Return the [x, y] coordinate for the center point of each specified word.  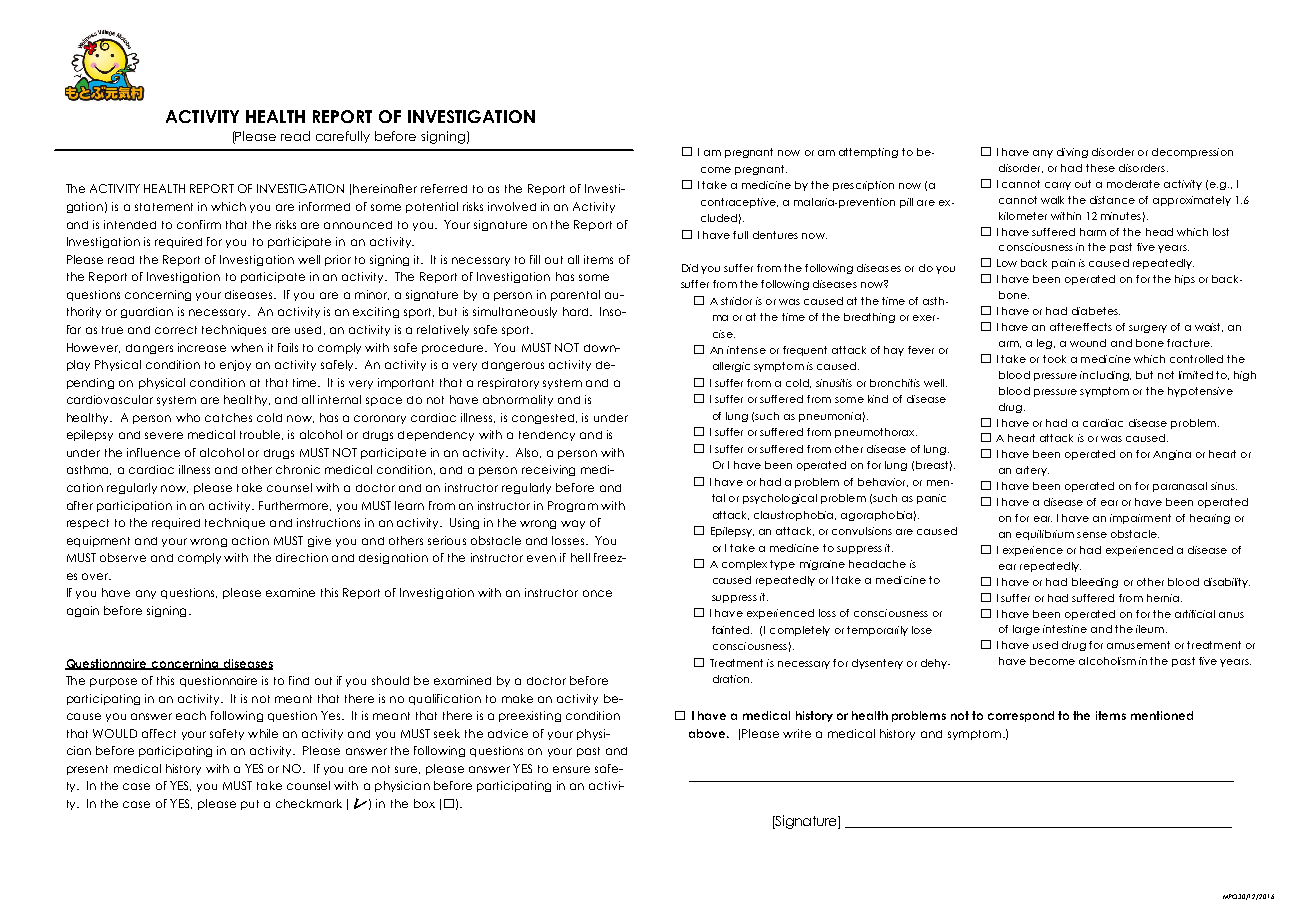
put [250, 805]
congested [544, 419]
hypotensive [1200, 392]
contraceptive [739, 203]
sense [1092, 535]
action [250, 540]
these [1100, 168]
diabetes [1096, 311]
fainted [732, 630]
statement [164, 207]
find [299, 680]
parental [575, 295]
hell [580, 557]
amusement [1138, 645]
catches [228, 417]
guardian [147, 312]
